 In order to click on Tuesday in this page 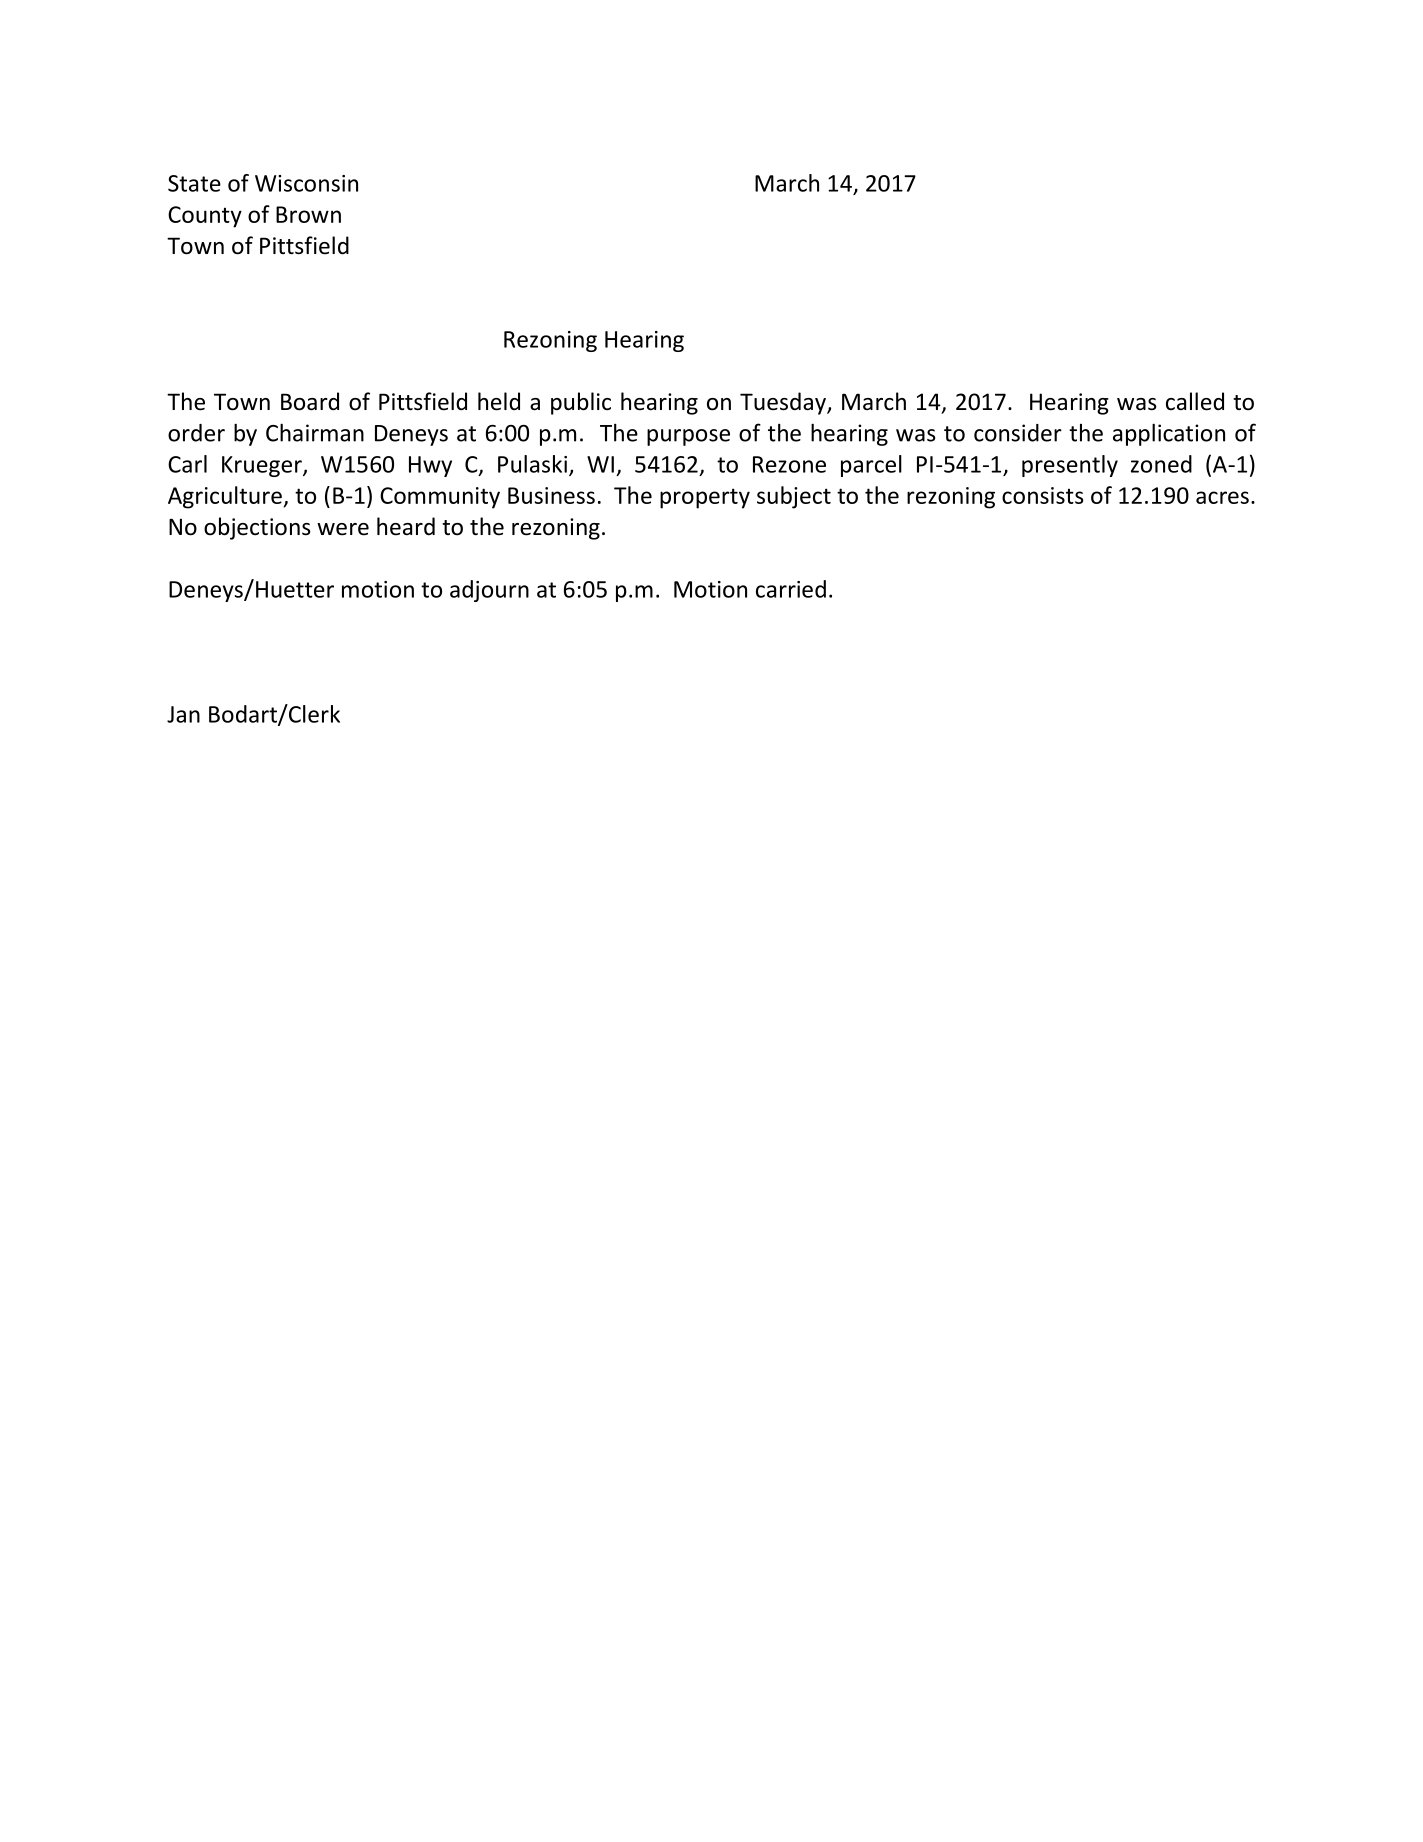, I will do `click(784, 403)`.
